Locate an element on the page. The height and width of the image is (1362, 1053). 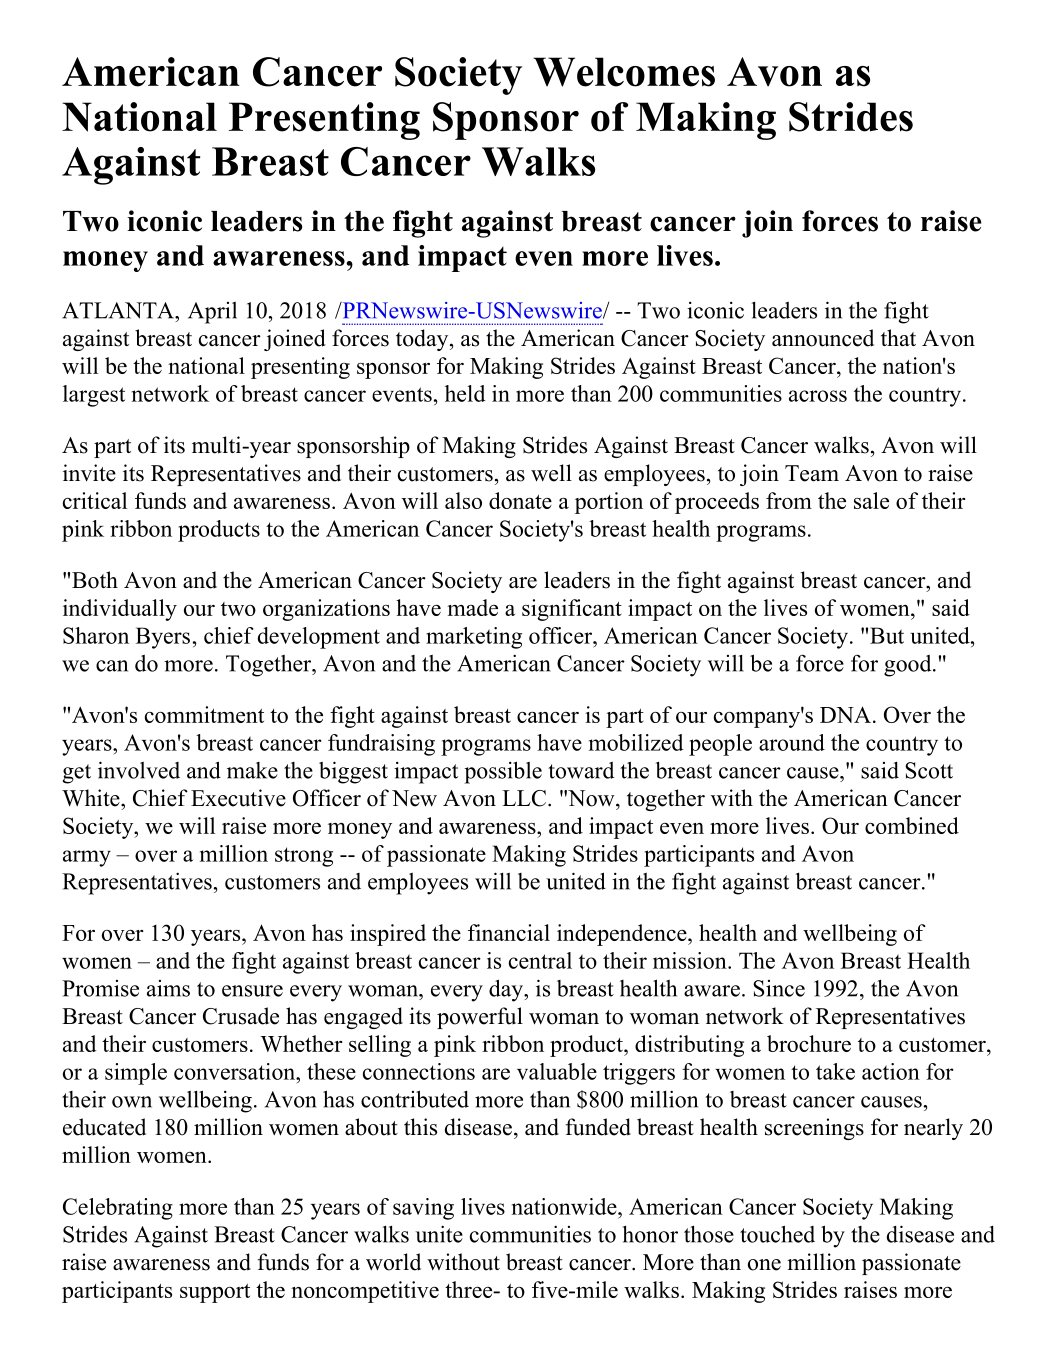
April is located at coordinates (212, 313).
